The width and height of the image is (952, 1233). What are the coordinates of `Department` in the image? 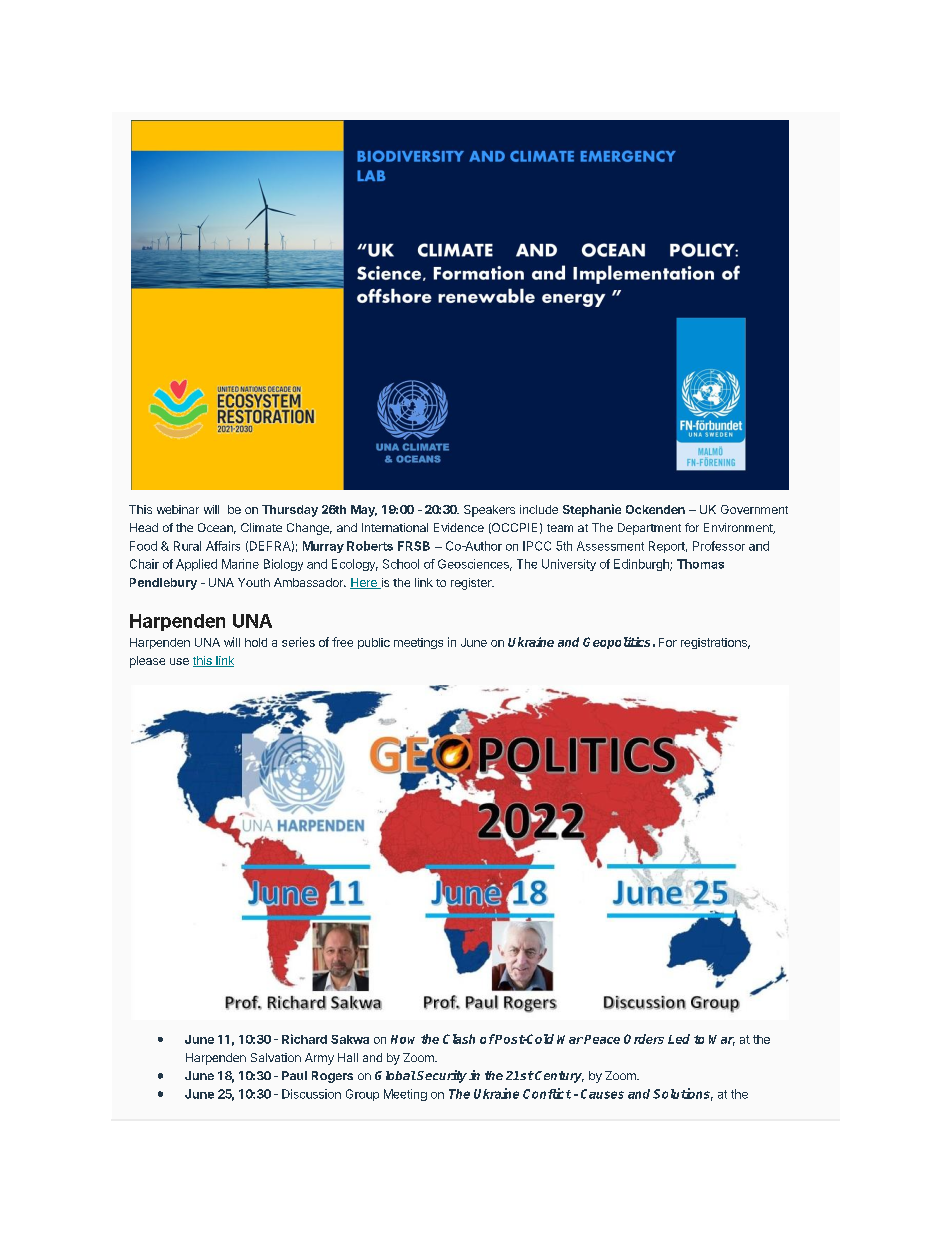 It's located at (649, 529).
